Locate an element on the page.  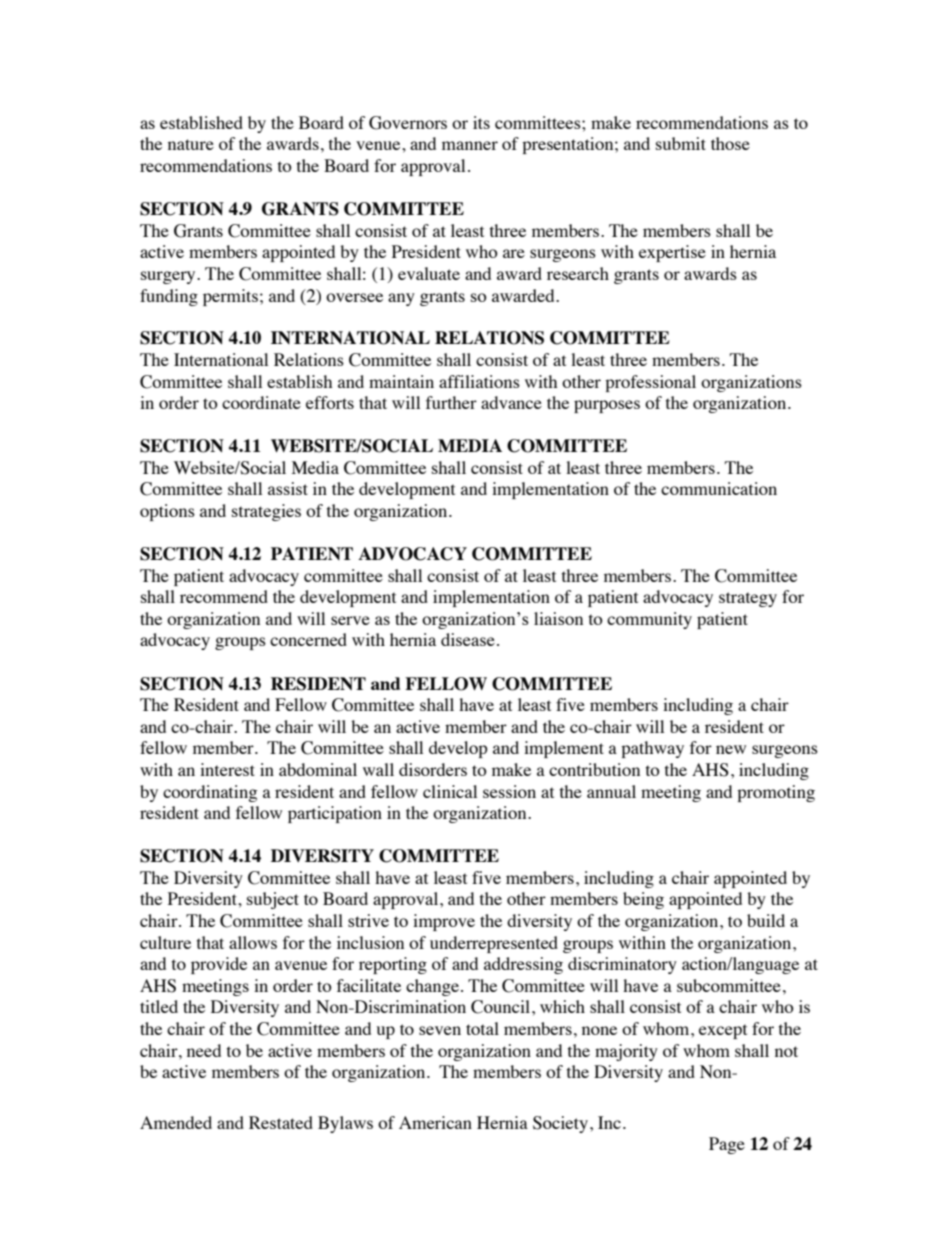
clinical is located at coordinates (450, 791).
